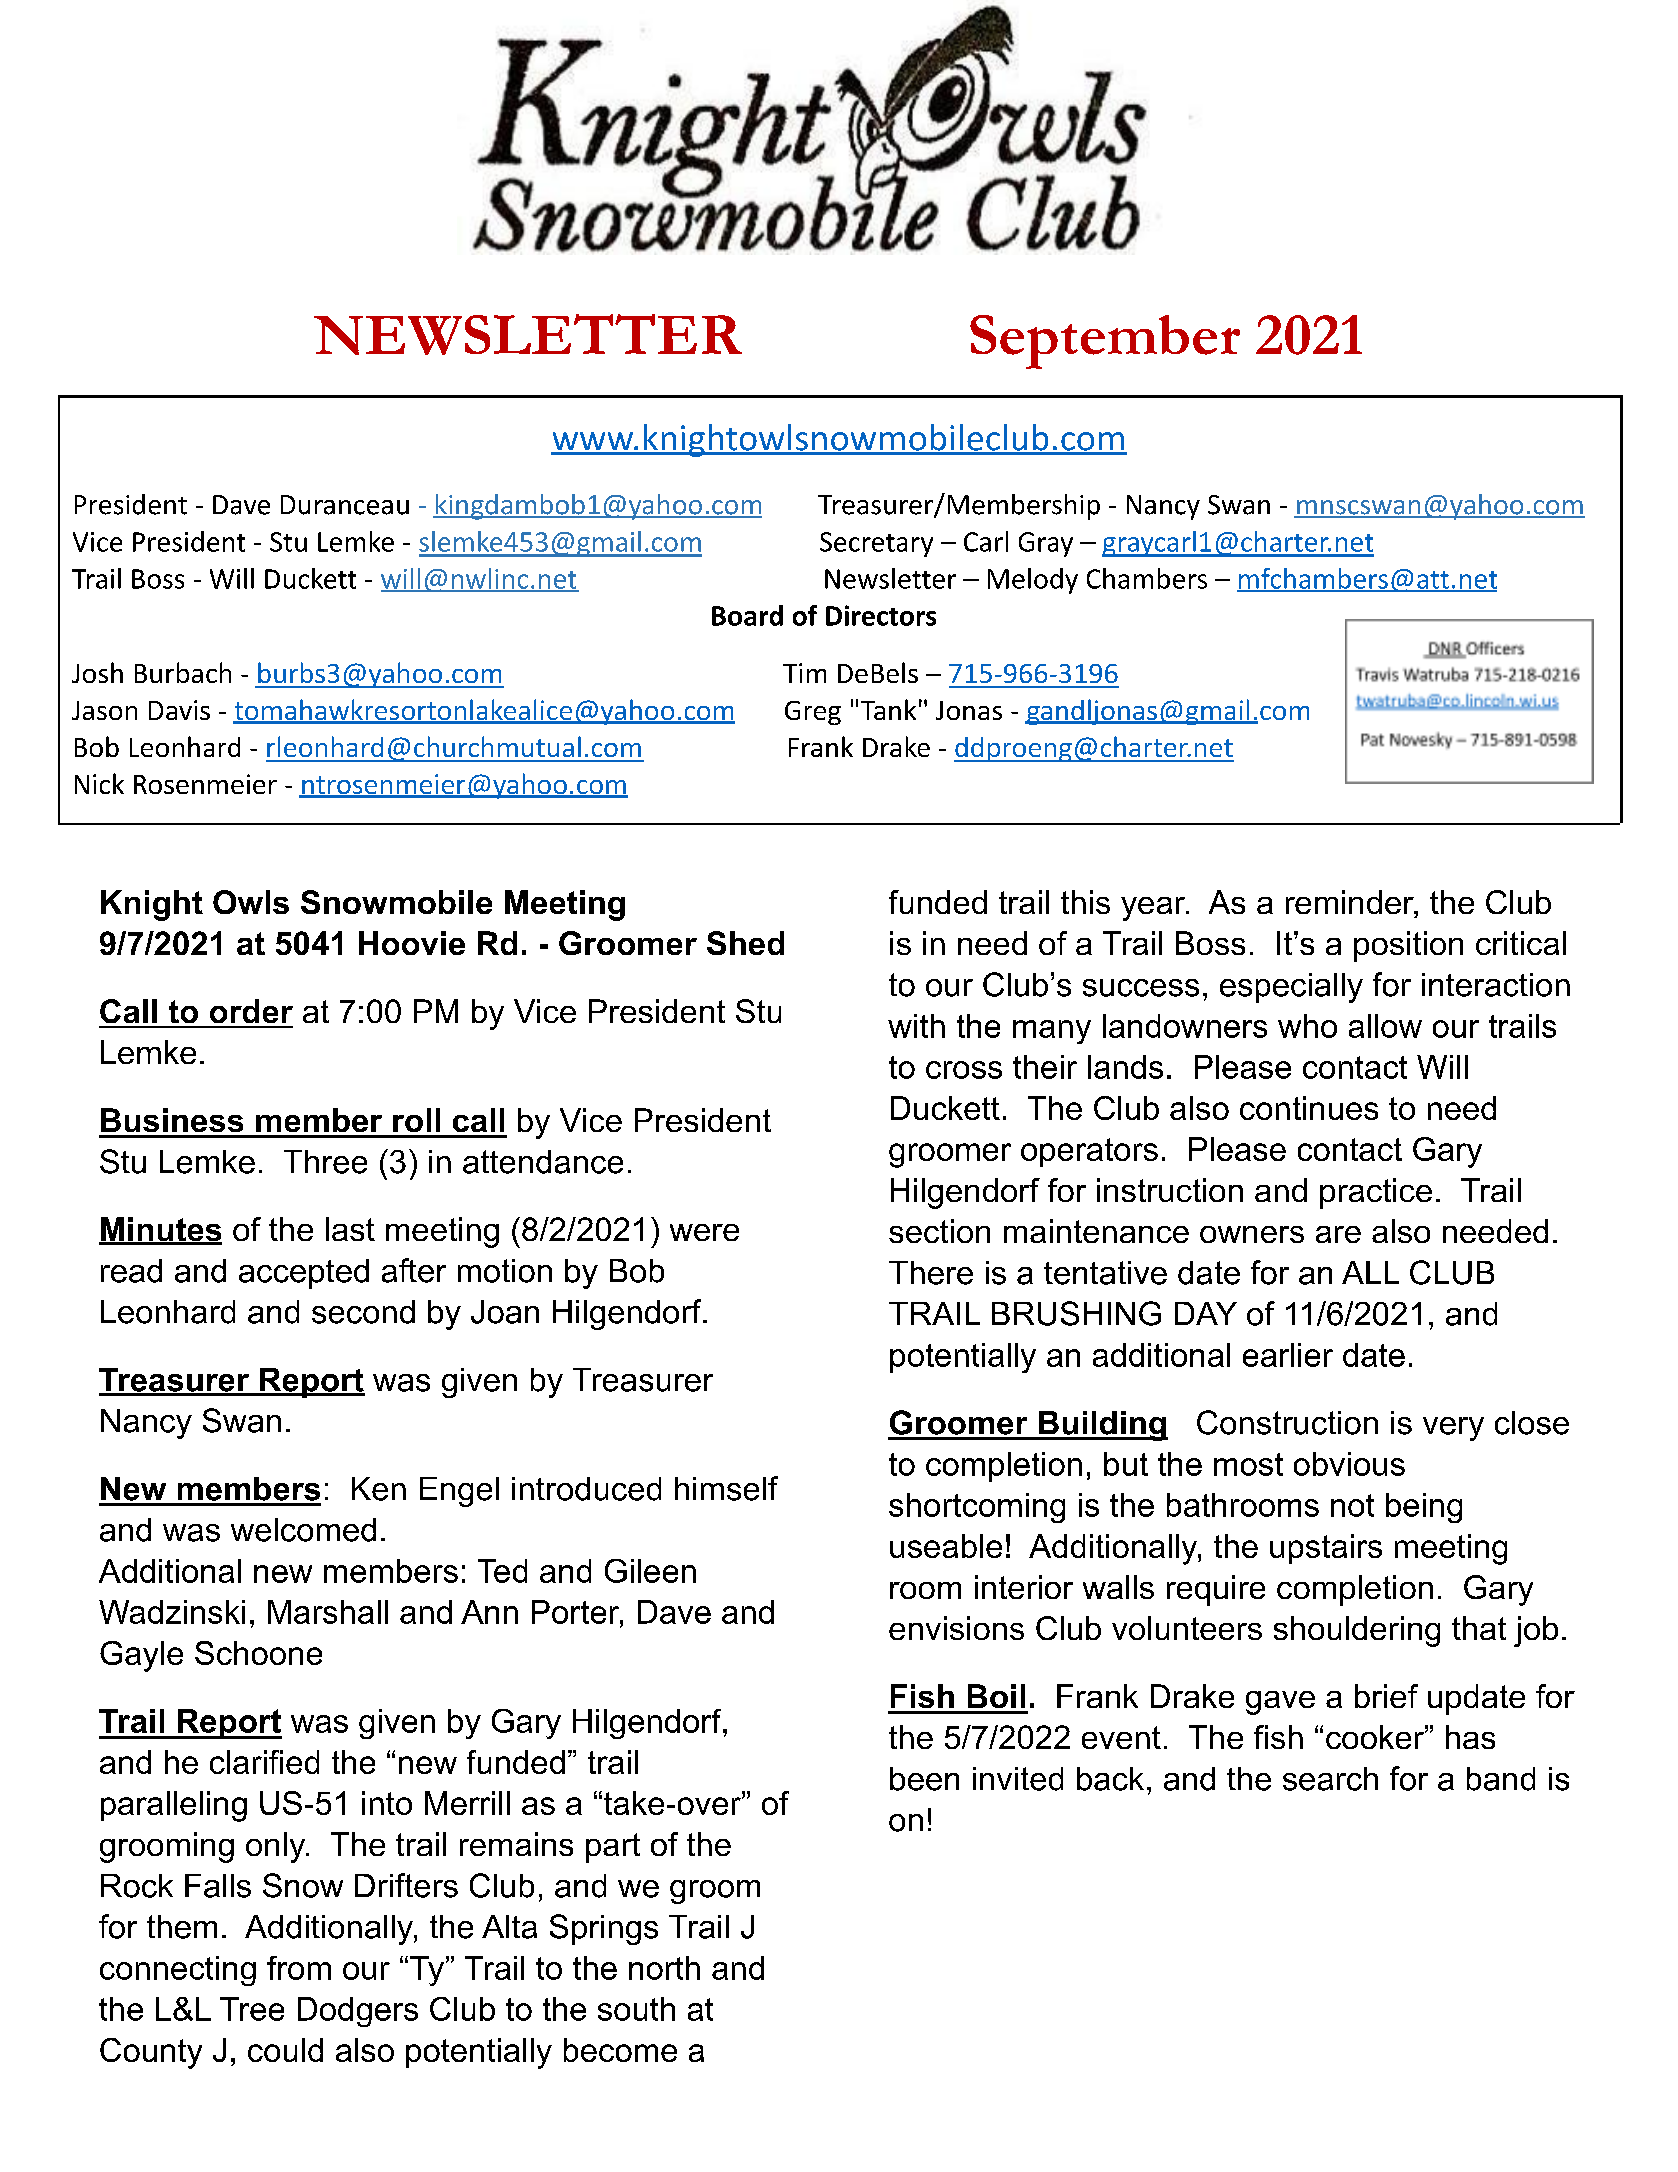 This screenshot has height=2172, width=1678. Describe the element at coordinates (99, 783) in the screenshot. I see `Nick` at that location.
